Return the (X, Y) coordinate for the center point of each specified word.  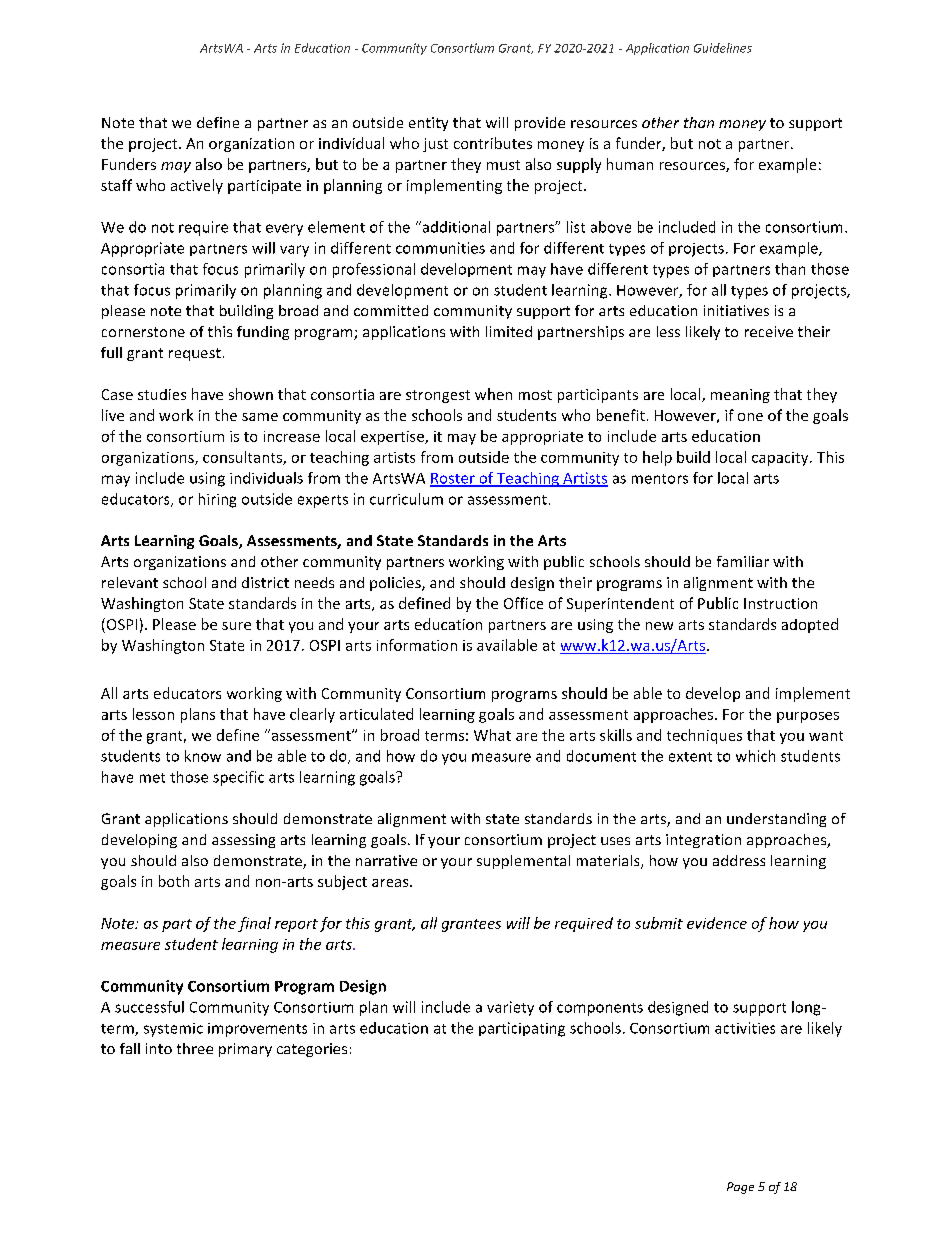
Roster (453, 479)
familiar (743, 561)
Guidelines (723, 48)
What (492, 735)
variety (510, 1008)
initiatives (736, 310)
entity (428, 124)
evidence (717, 923)
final (254, 924)
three (195, 1048)
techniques (704, 736)
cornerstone (143, 332)
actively (197, 186)
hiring (217, 500)
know (203, 756)
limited (509, 331)
